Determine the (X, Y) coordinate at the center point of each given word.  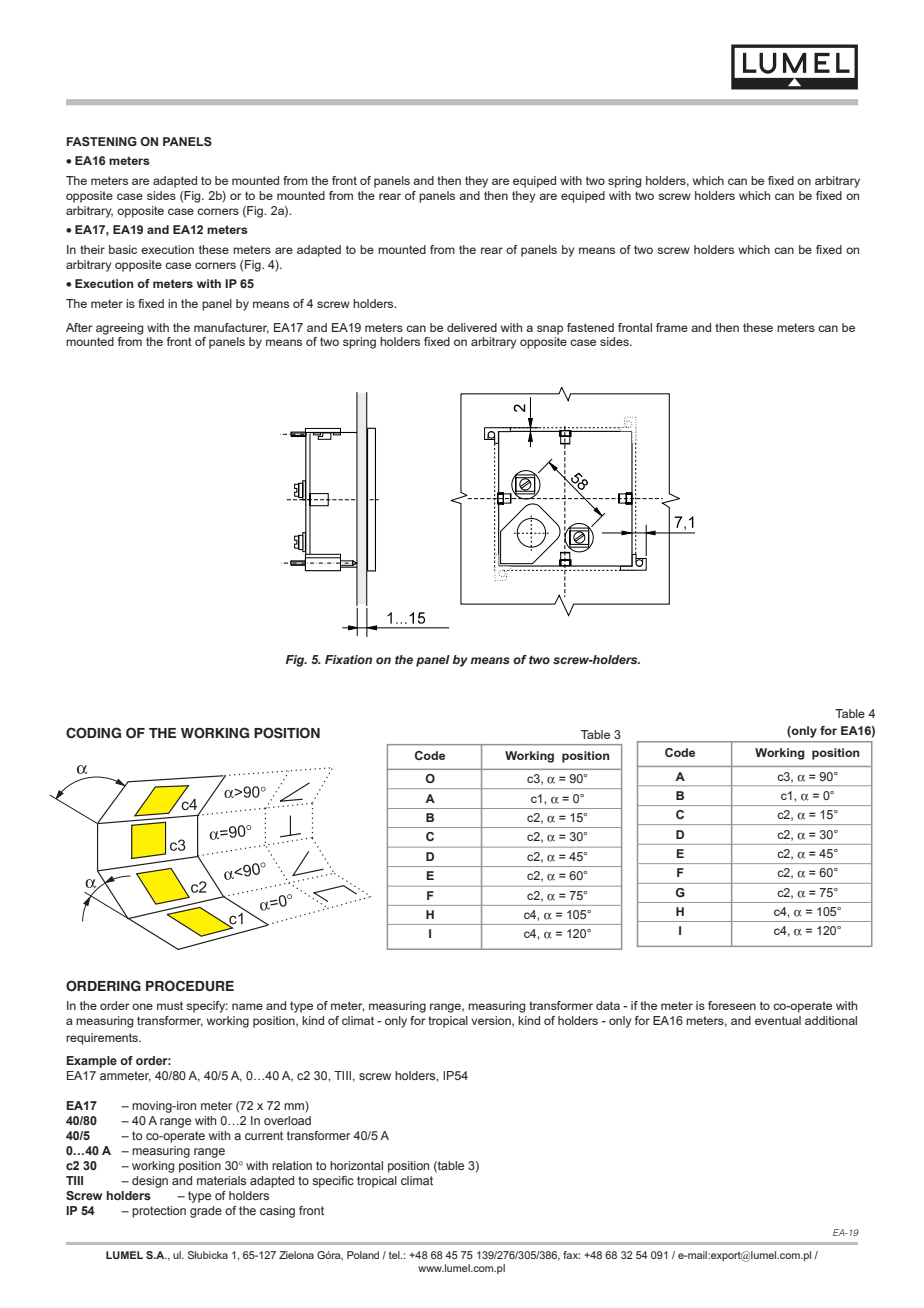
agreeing (119, 329)
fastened (590, 327)
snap (550, 330)
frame (672, 327)
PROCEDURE (190, 986)
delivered (472, 327)
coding (93, 733)
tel (395, 1255)
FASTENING (102, 141)
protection (159, 1212)
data (608, 1005)
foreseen (732, 1005)
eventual (778, 1020)
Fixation (348, 659)
